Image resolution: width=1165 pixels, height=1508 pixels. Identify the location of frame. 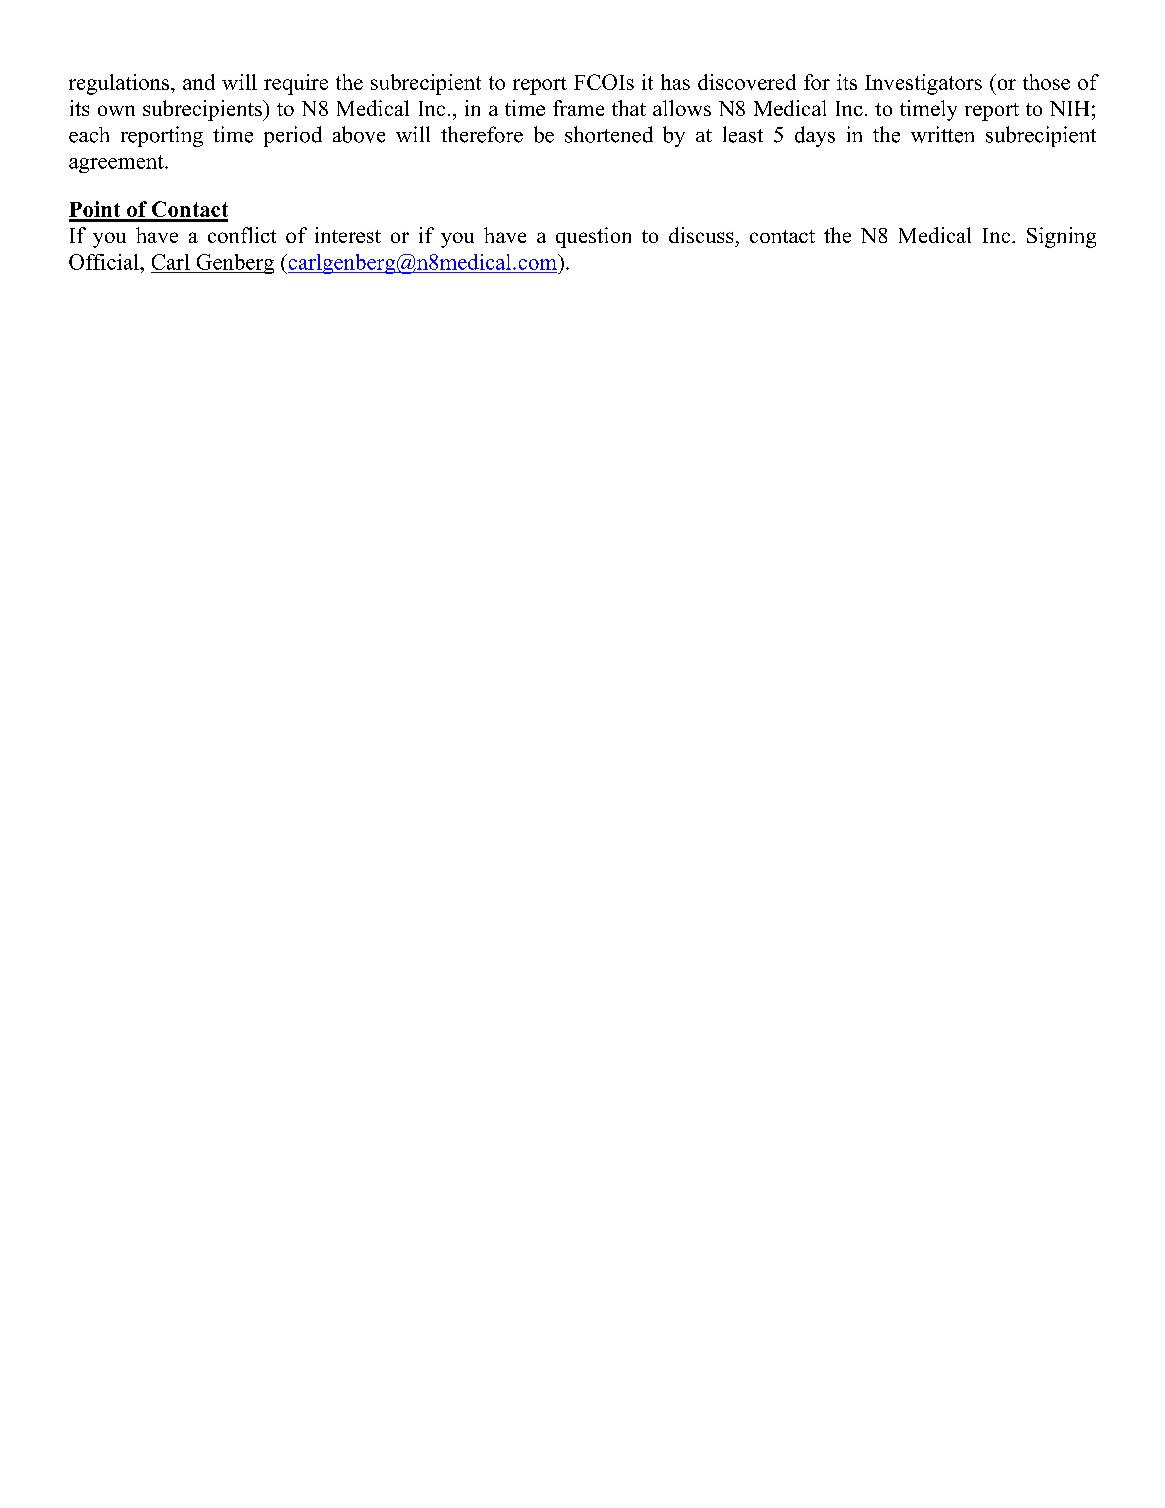
(578, 108).
